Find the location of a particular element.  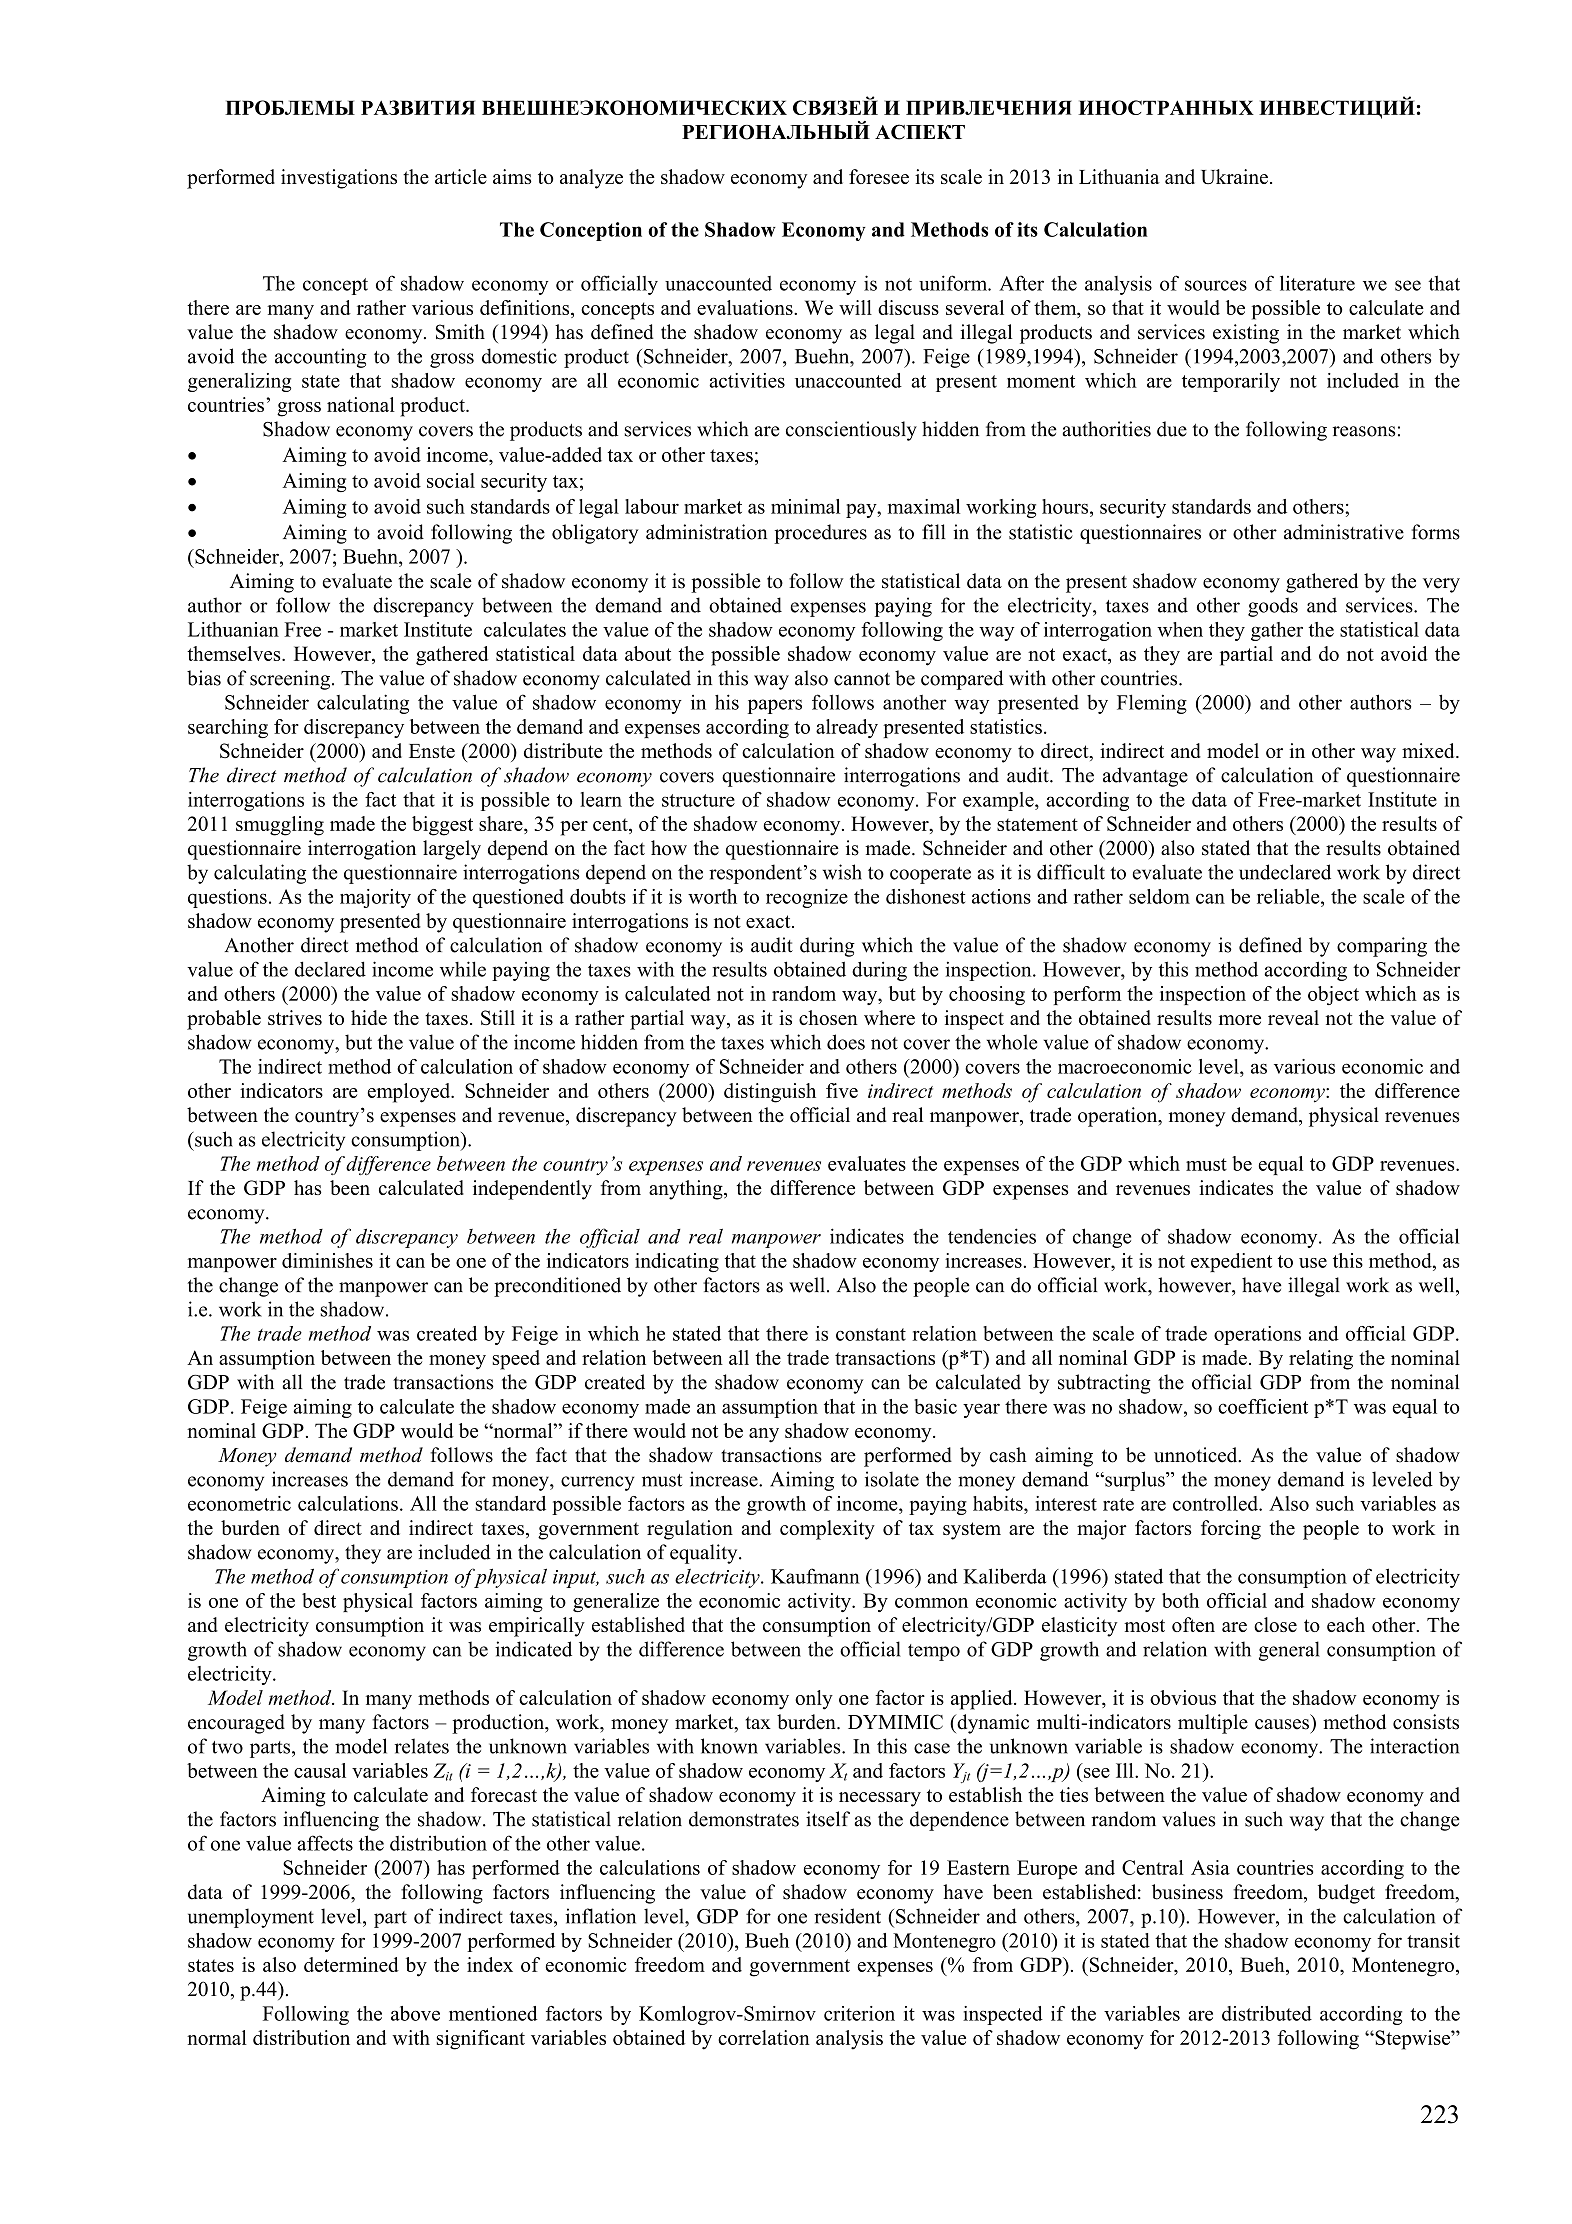

smuggling is located at coordinates (280, 826).
